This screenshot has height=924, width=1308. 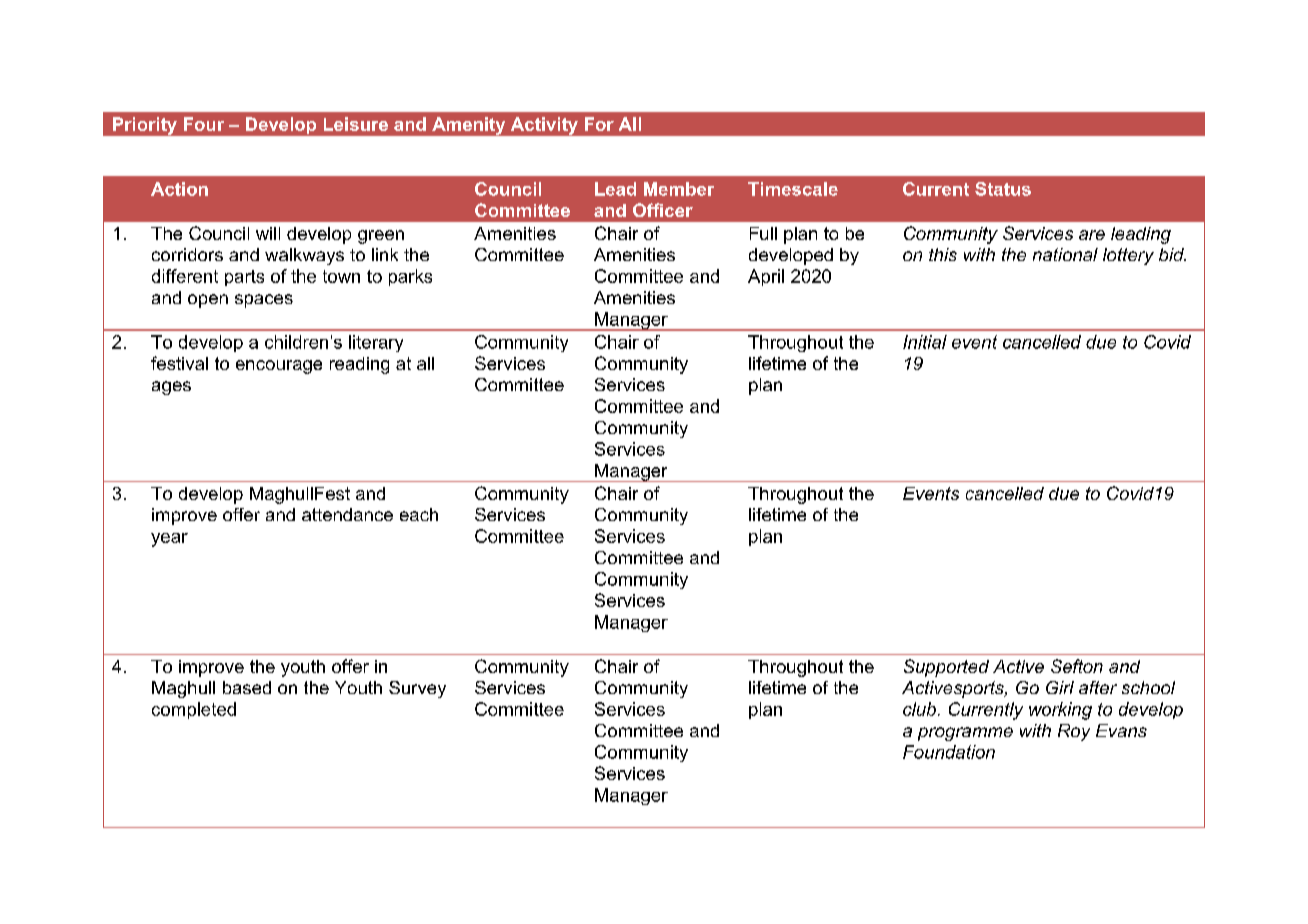 I want to click on Supported, so click(x=946, y=668).
